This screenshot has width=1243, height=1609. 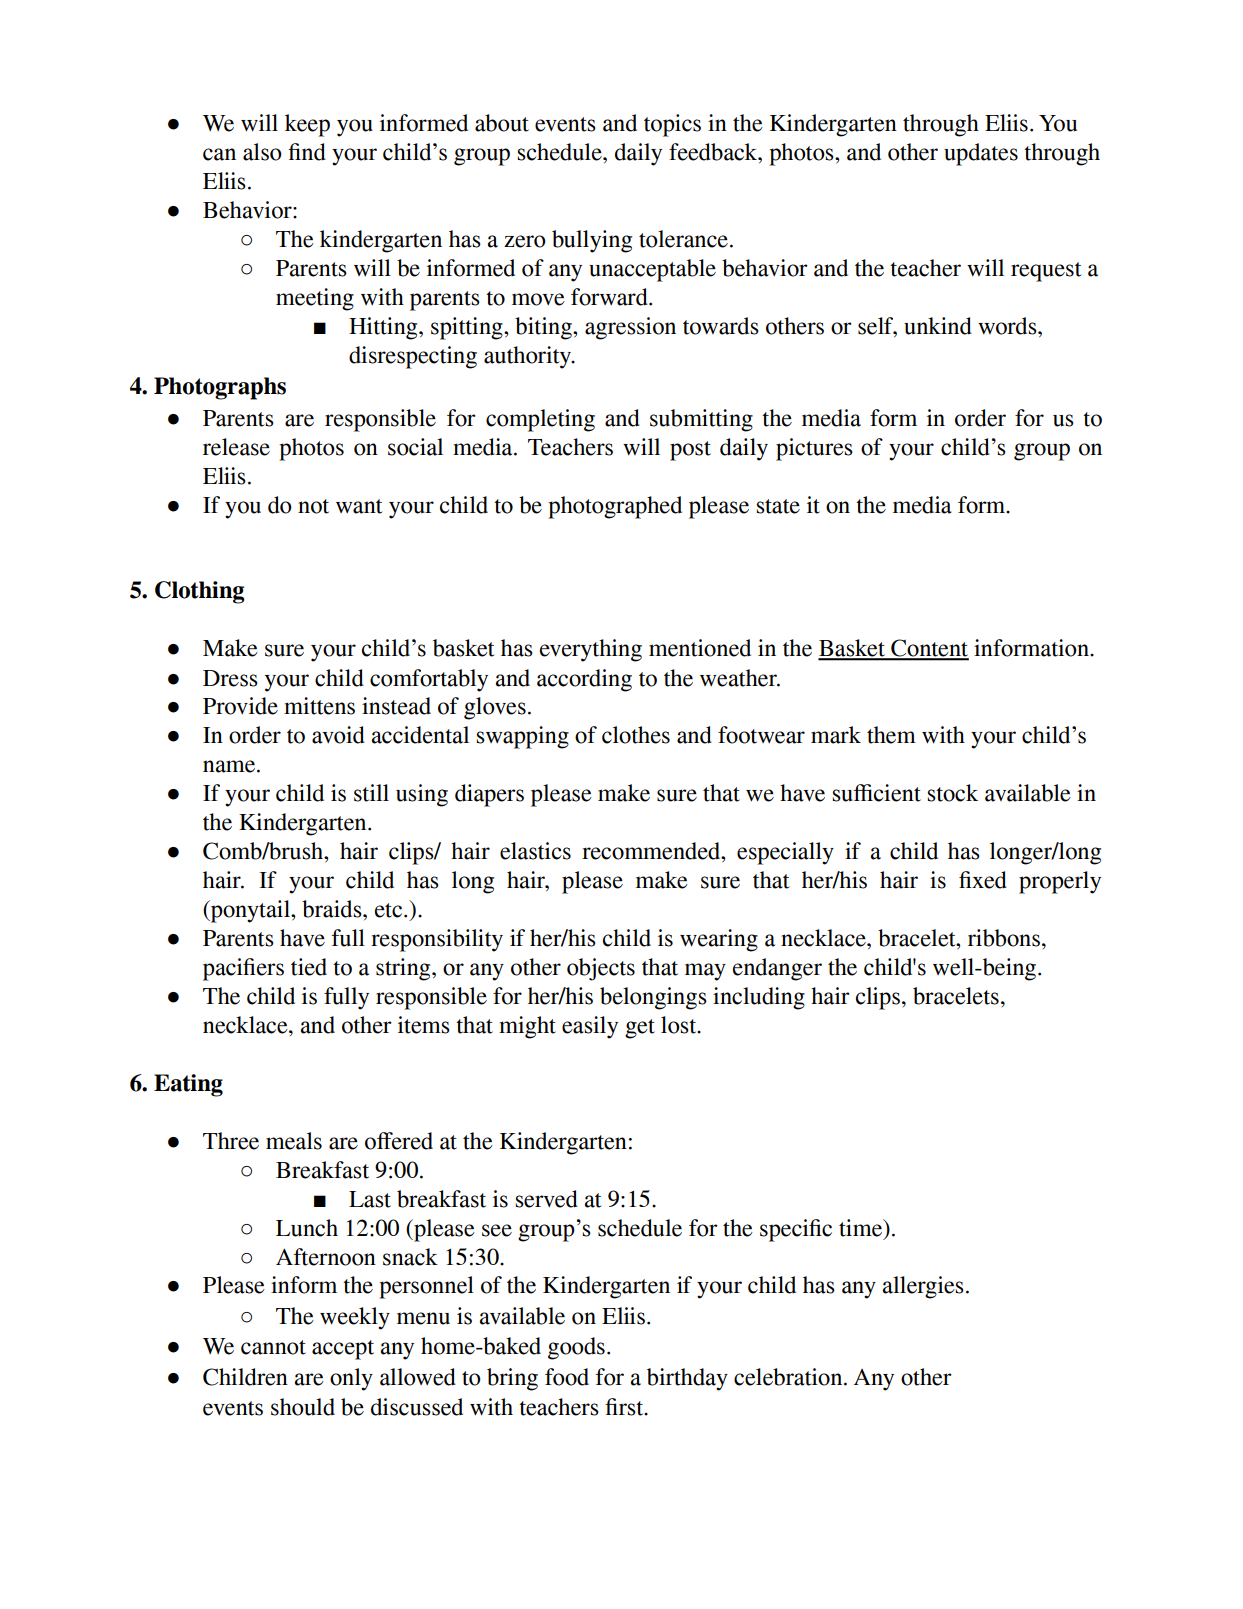 I want to click on updates, so click(x=981, y=154).
